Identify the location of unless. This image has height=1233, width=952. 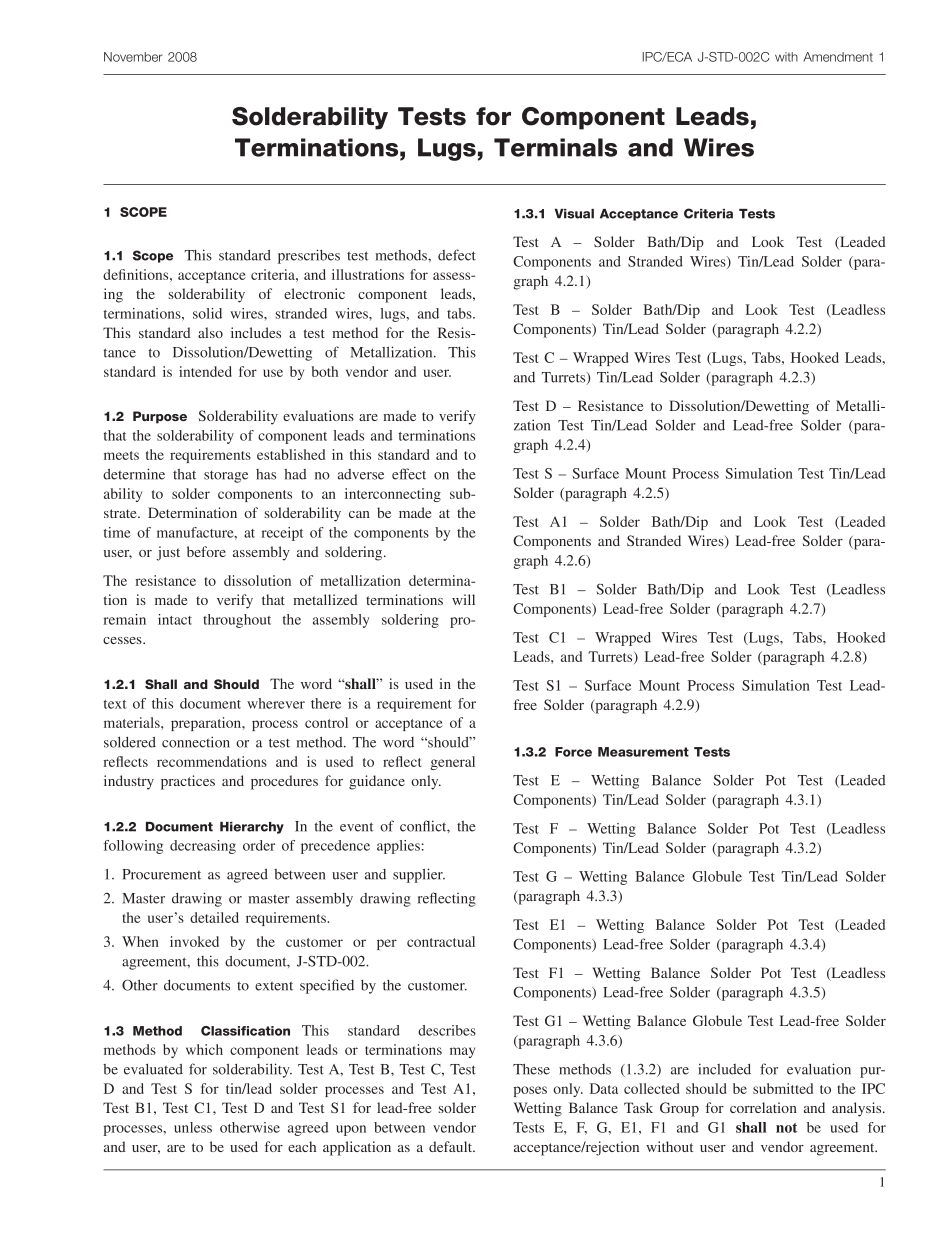
(193, 1127).
